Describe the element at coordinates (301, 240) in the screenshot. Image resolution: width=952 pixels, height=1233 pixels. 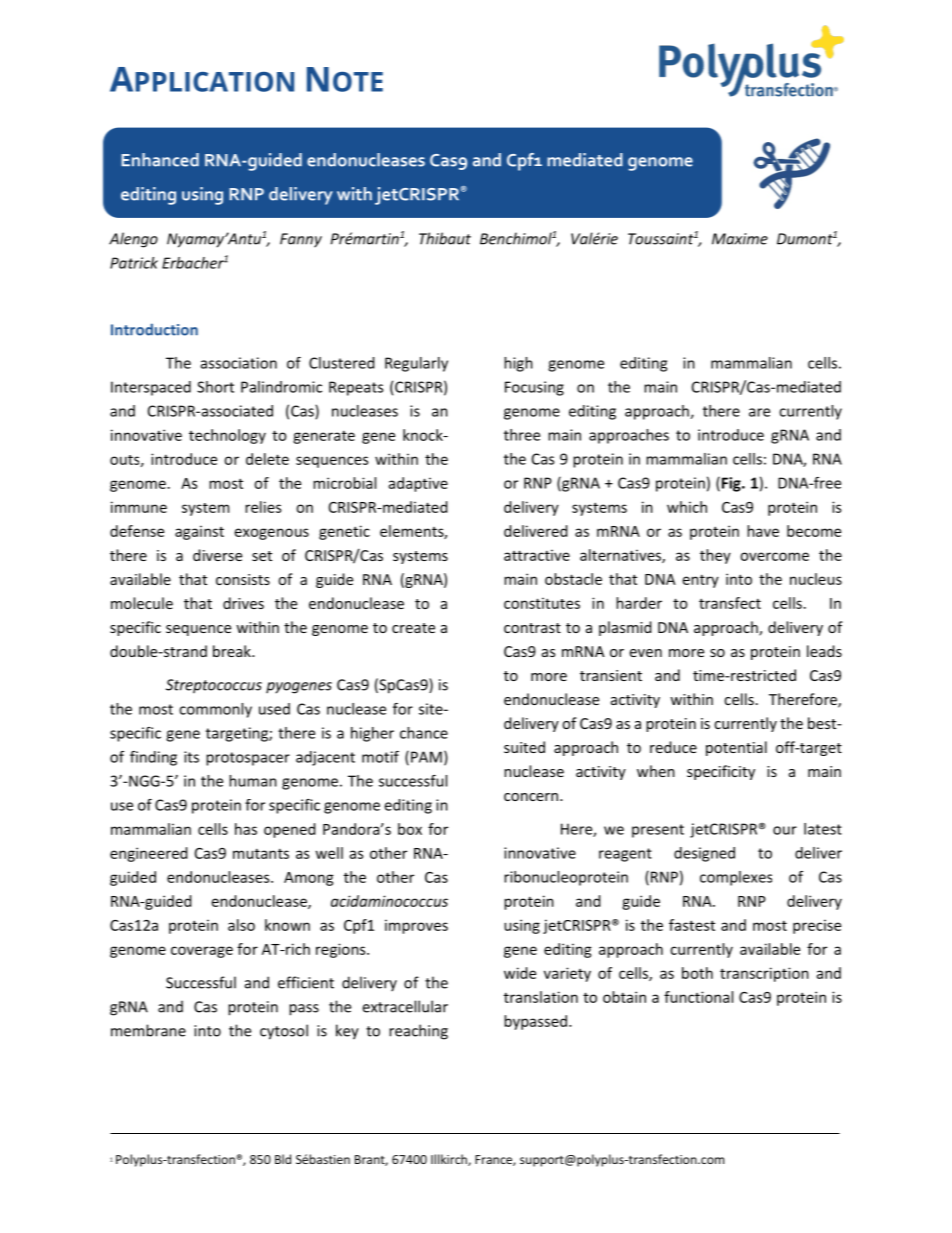
I see `Fanny` at that location.
